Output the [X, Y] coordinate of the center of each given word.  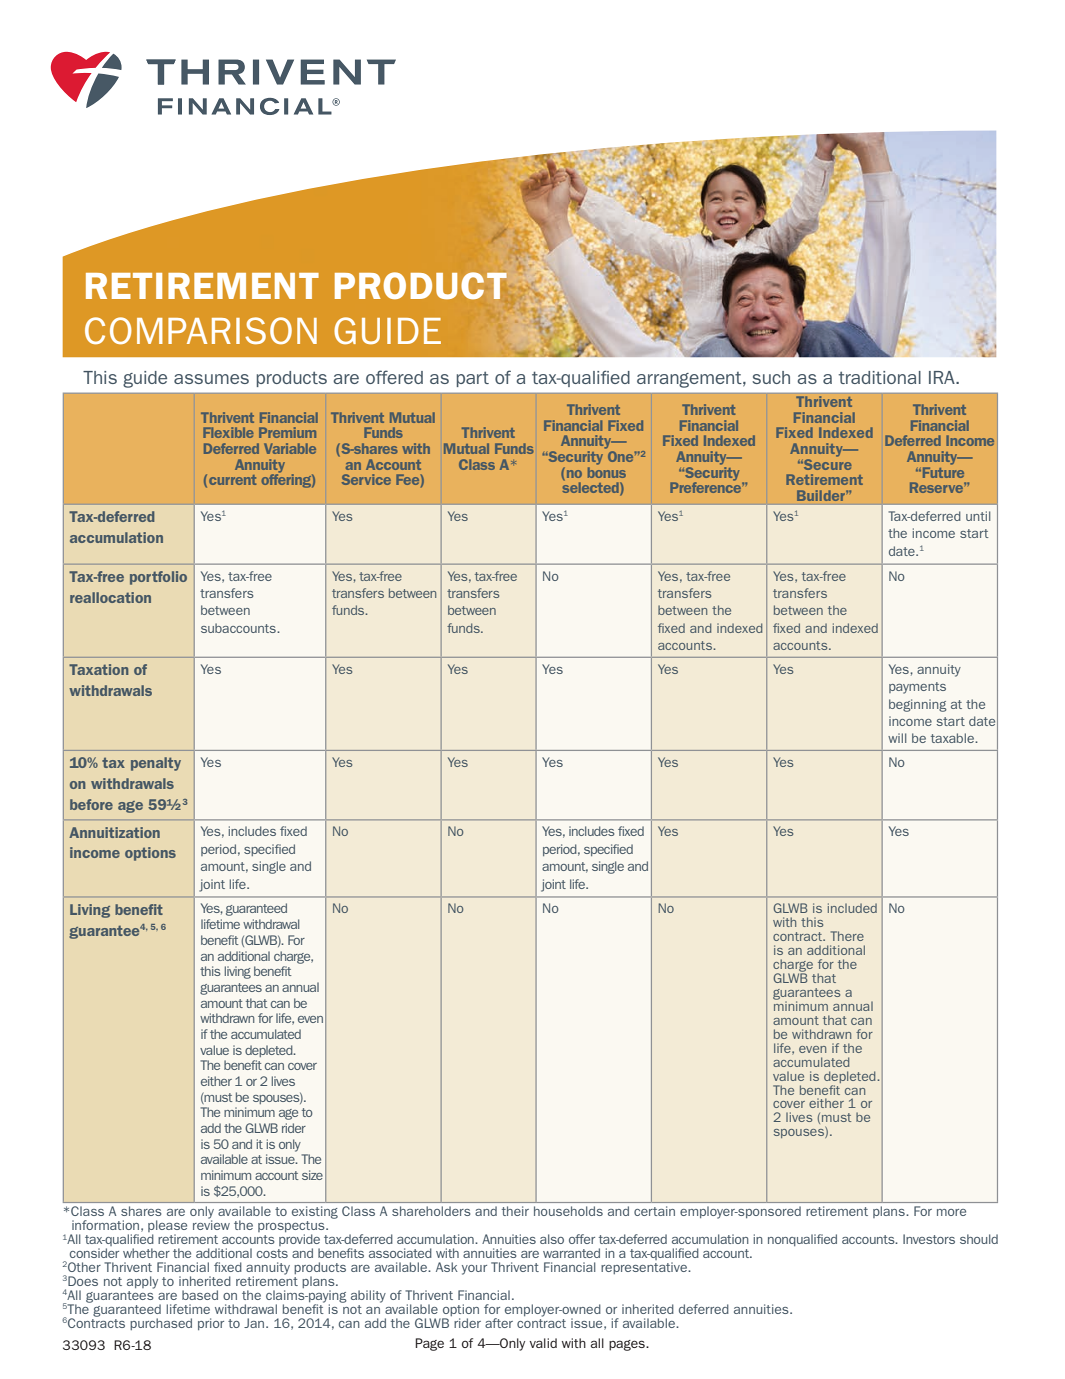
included [852, 908]
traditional [880, 377]
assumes [211, 379]
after [499, 1323]
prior [211, 1324]
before [91, 804]
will [897, 738]
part [473, 379]
